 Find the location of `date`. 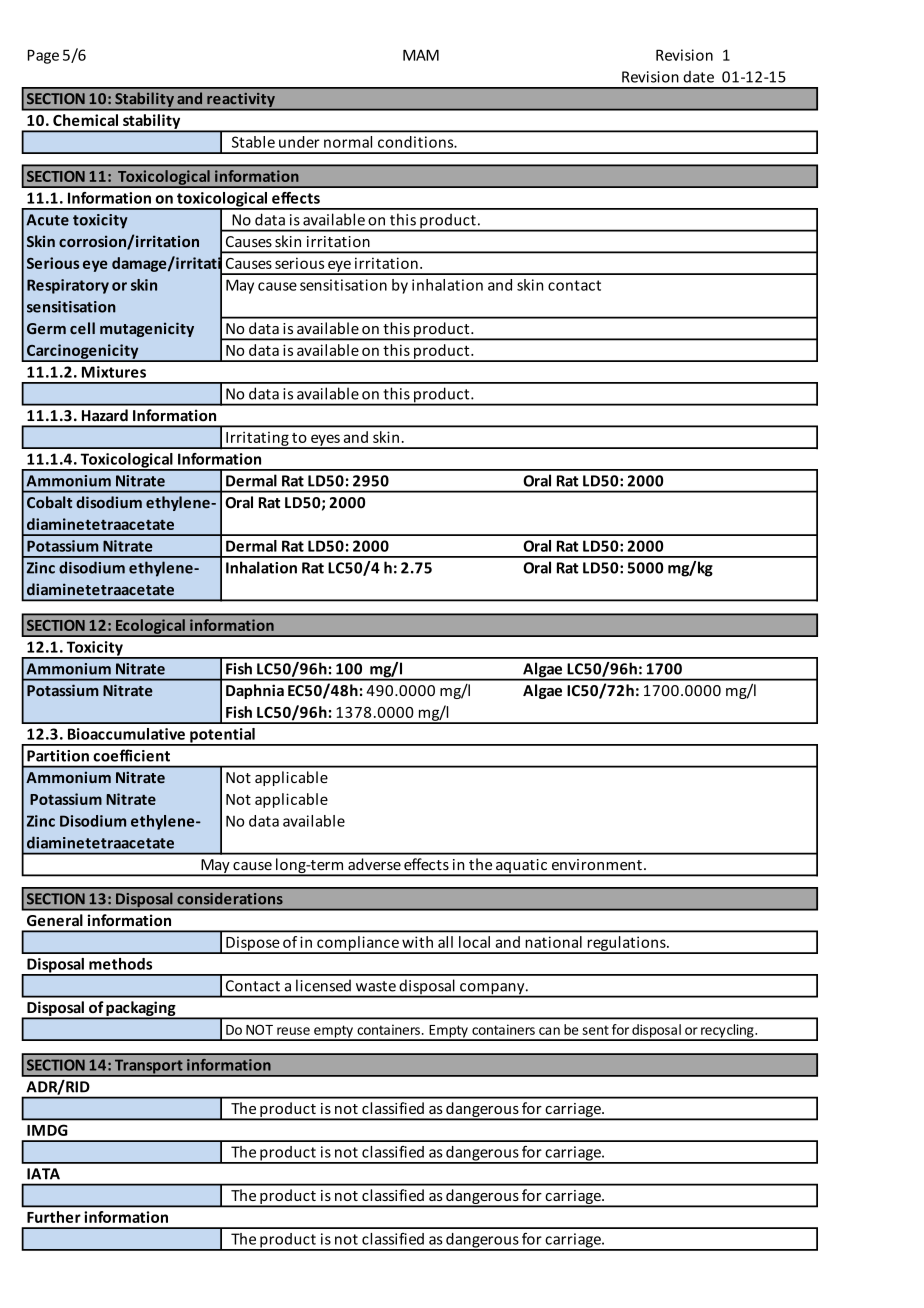

date is located at coordinates (698, 77).
